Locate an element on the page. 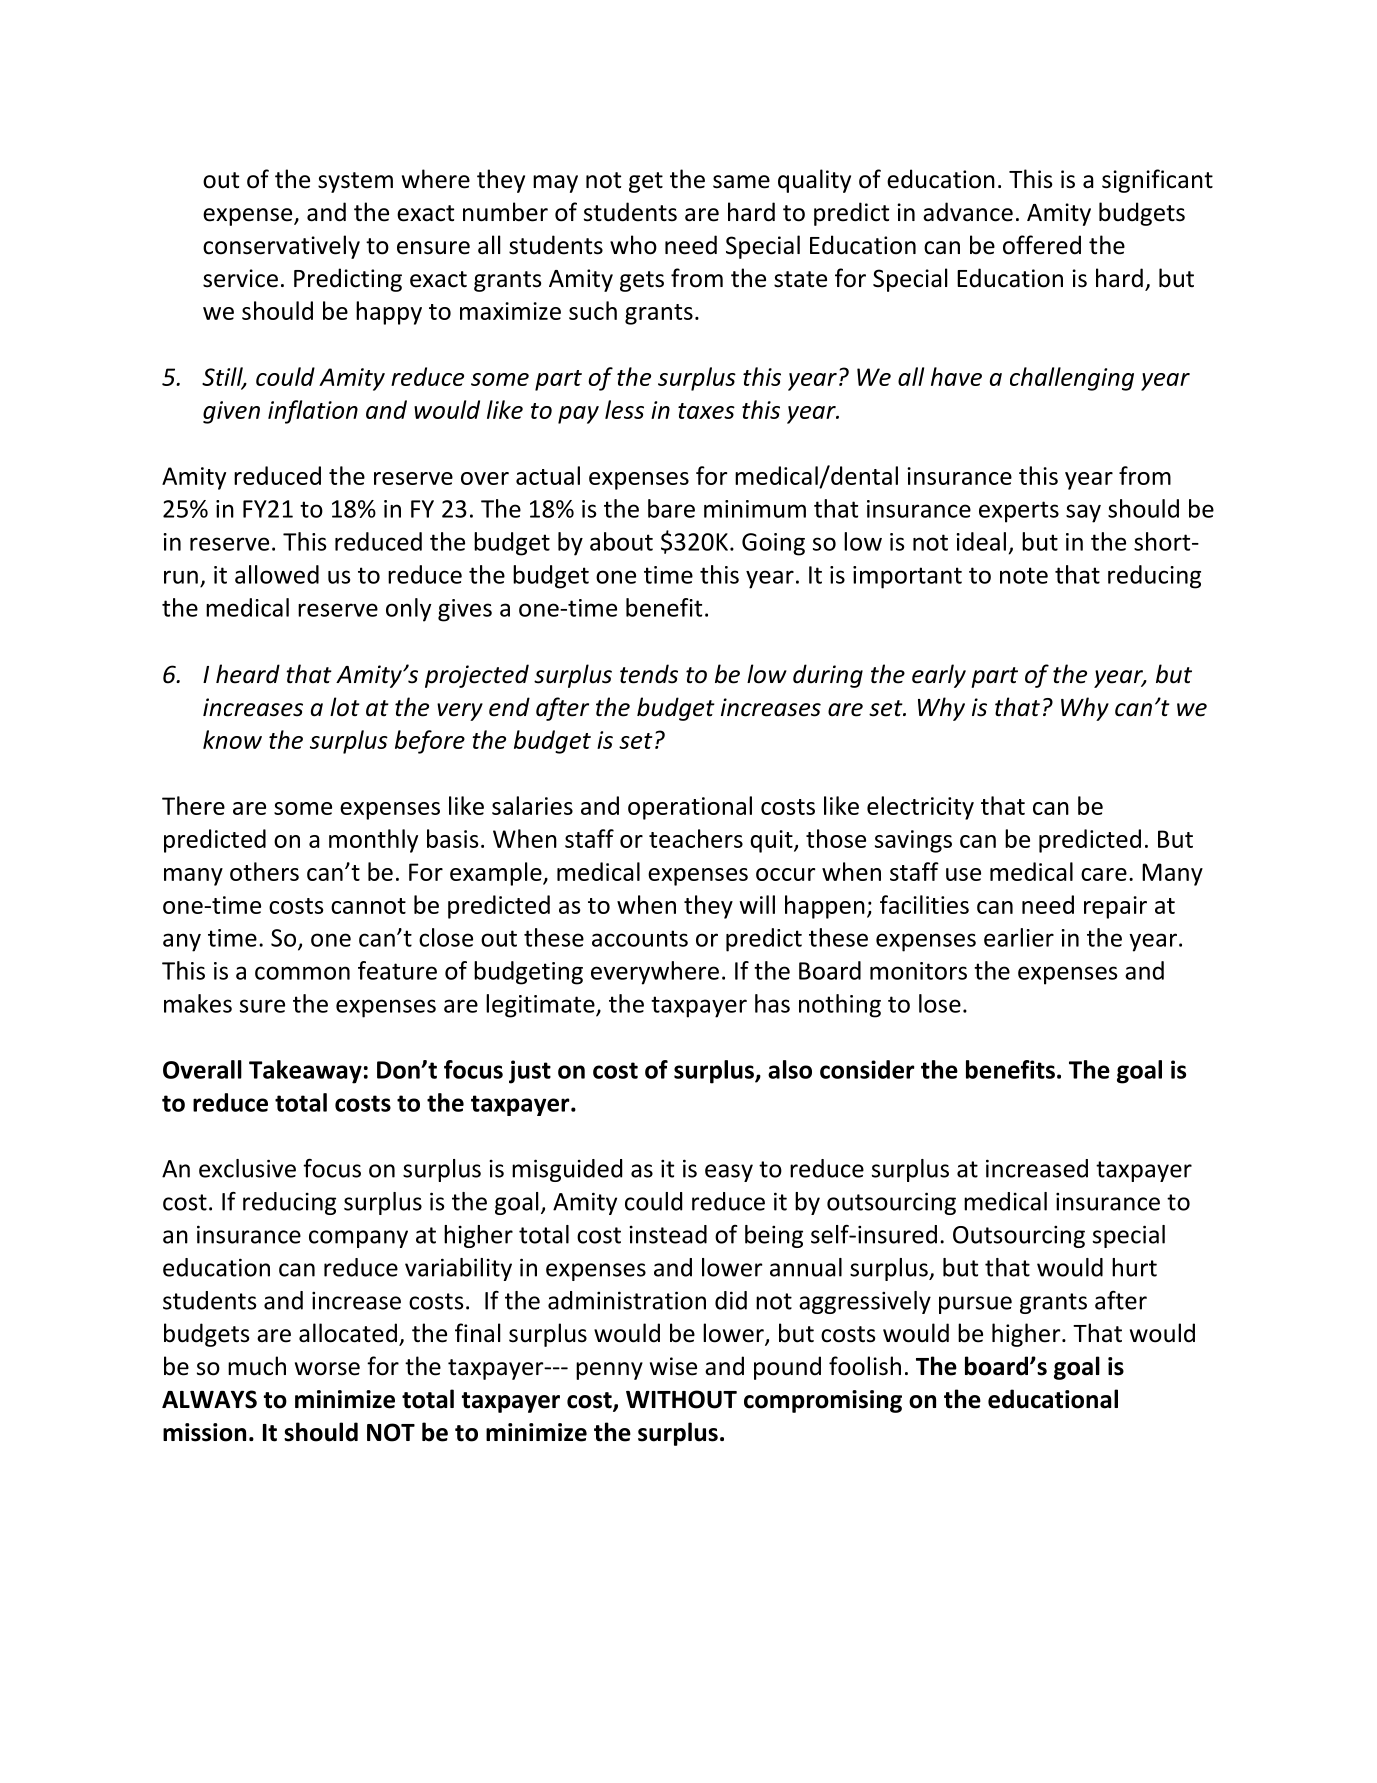  conservatively is located at coordinates (281, 247).
